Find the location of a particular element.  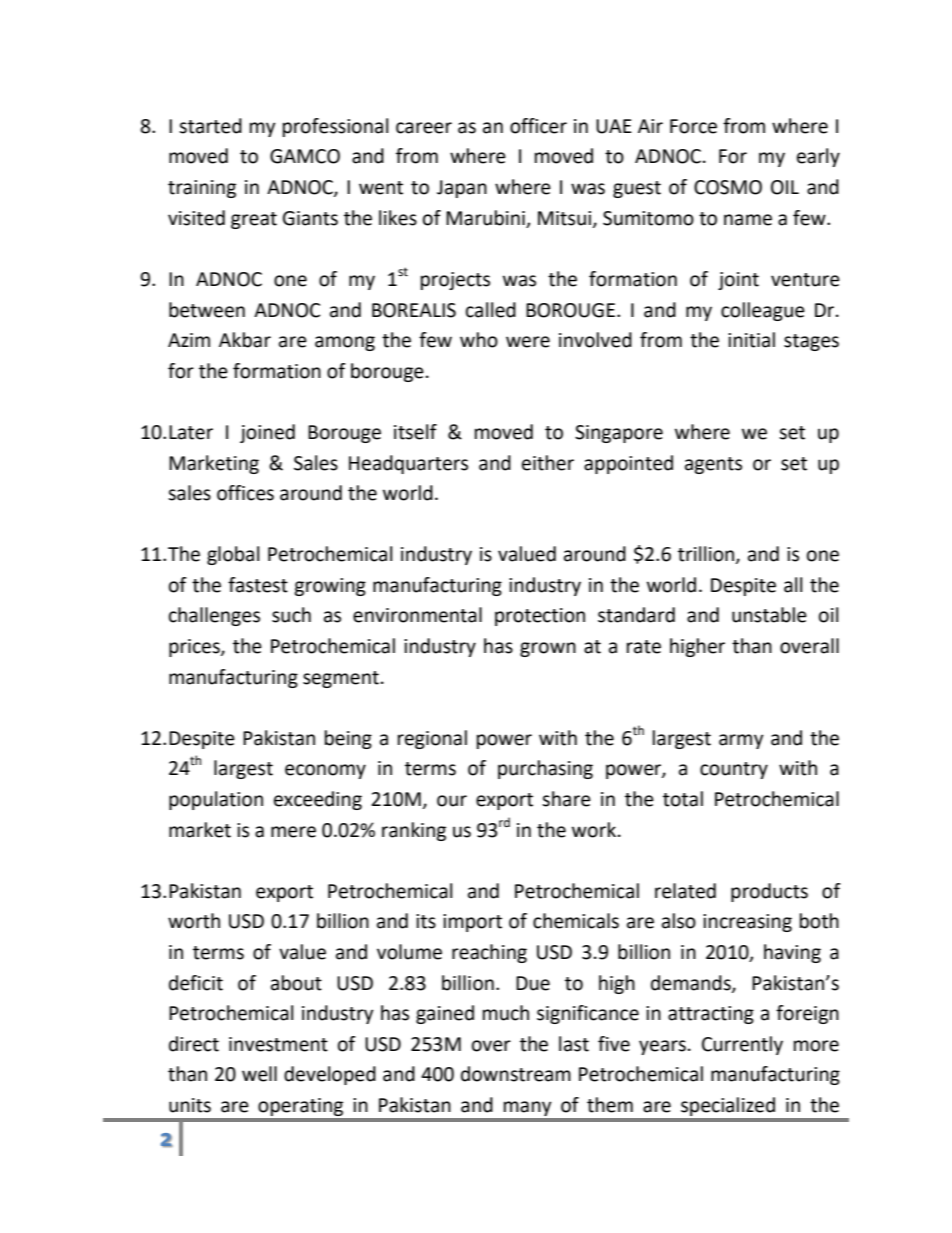

officer is located at coordinates (538, 126).
